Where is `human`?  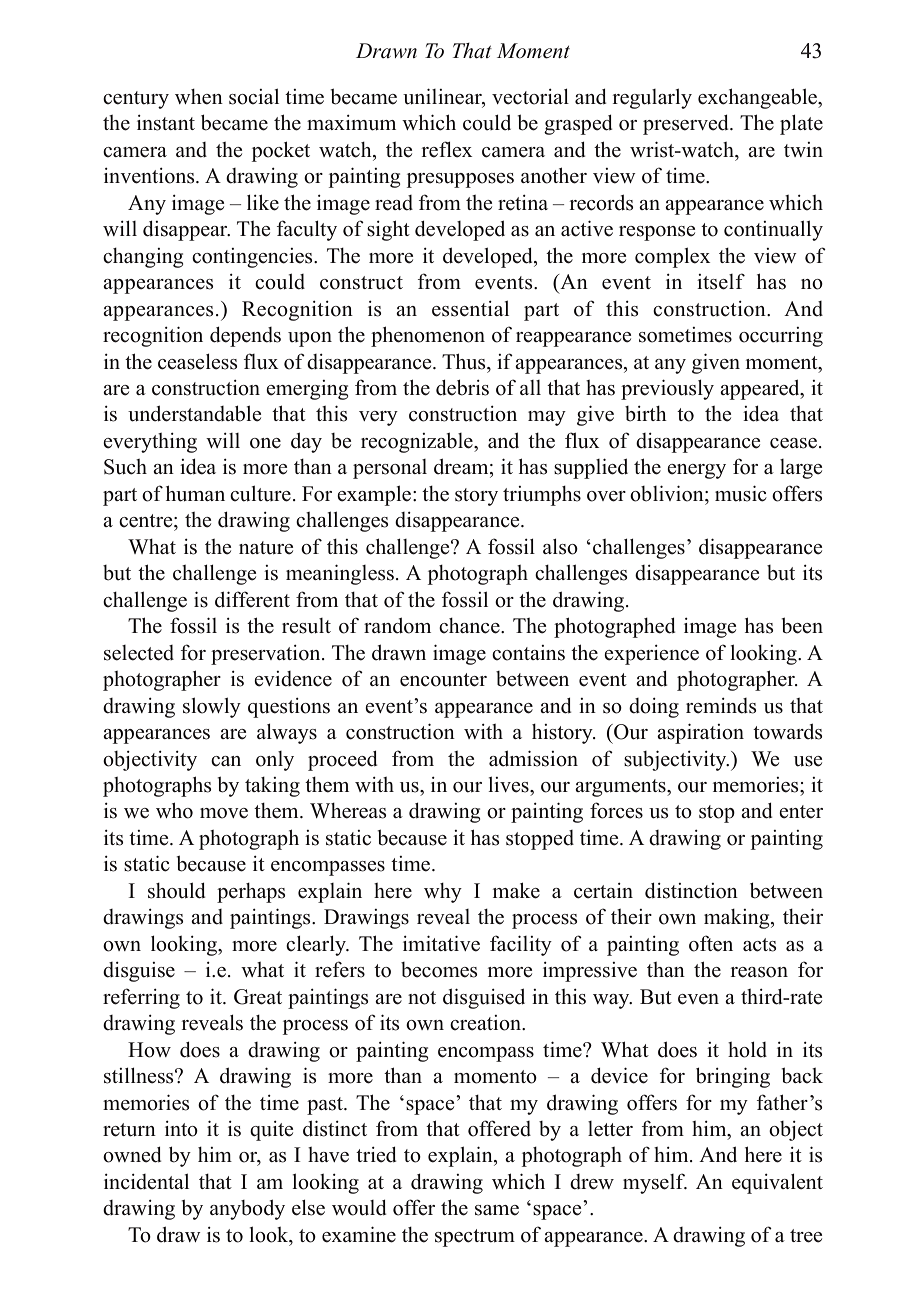 human is located at coordinates (195, 493).
